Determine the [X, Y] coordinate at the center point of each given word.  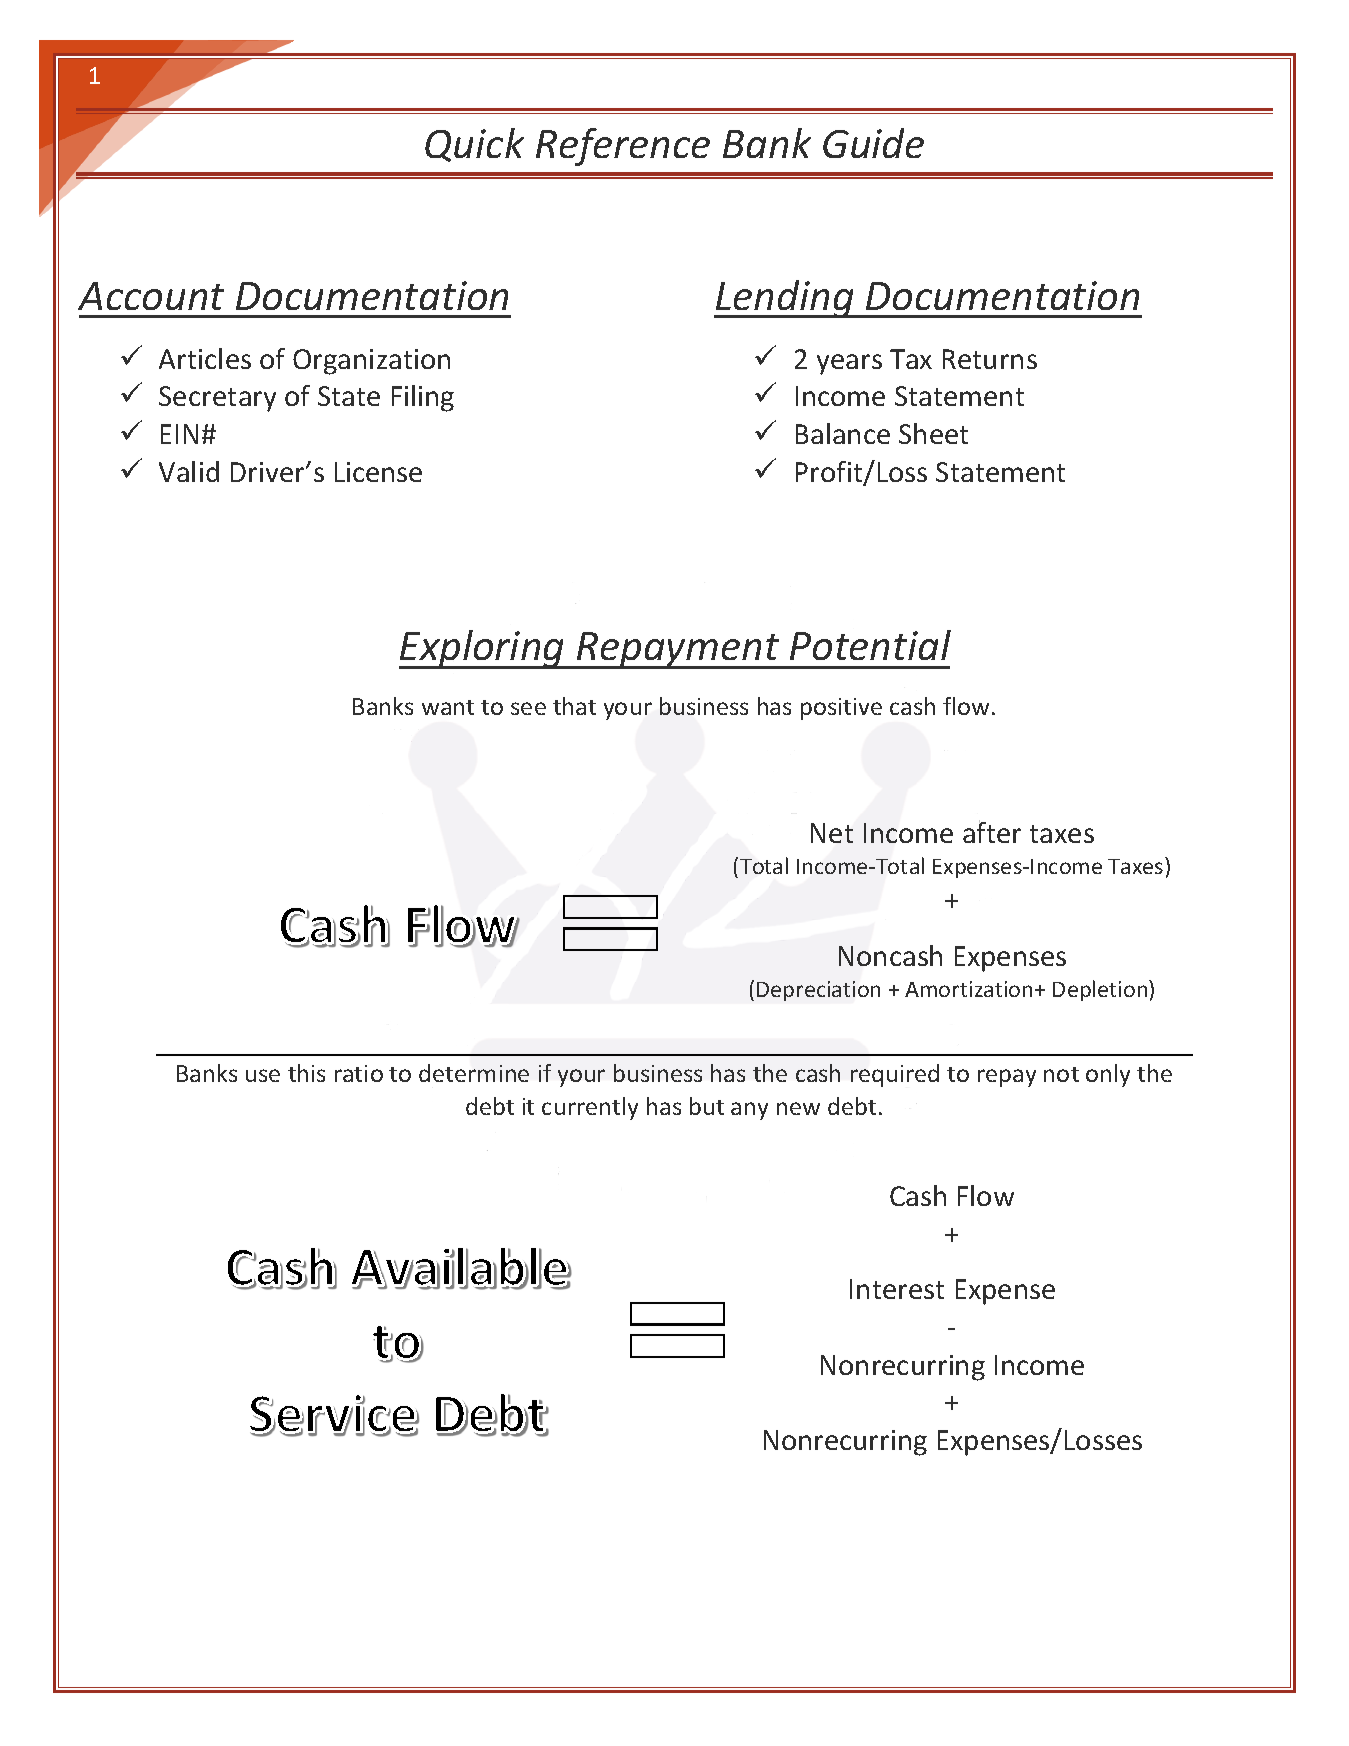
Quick [474, 145]
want [448, 707]
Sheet [933, 433]
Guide [873, 143]
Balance [843, 433]
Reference [623, 147]
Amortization [968, 989]
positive [841, 709]
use [263, 1075]
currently [590, 1108]
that [574, 706]
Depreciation [818, 991]
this [306, 1073]
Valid [189, 471]
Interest [897, 1289]
